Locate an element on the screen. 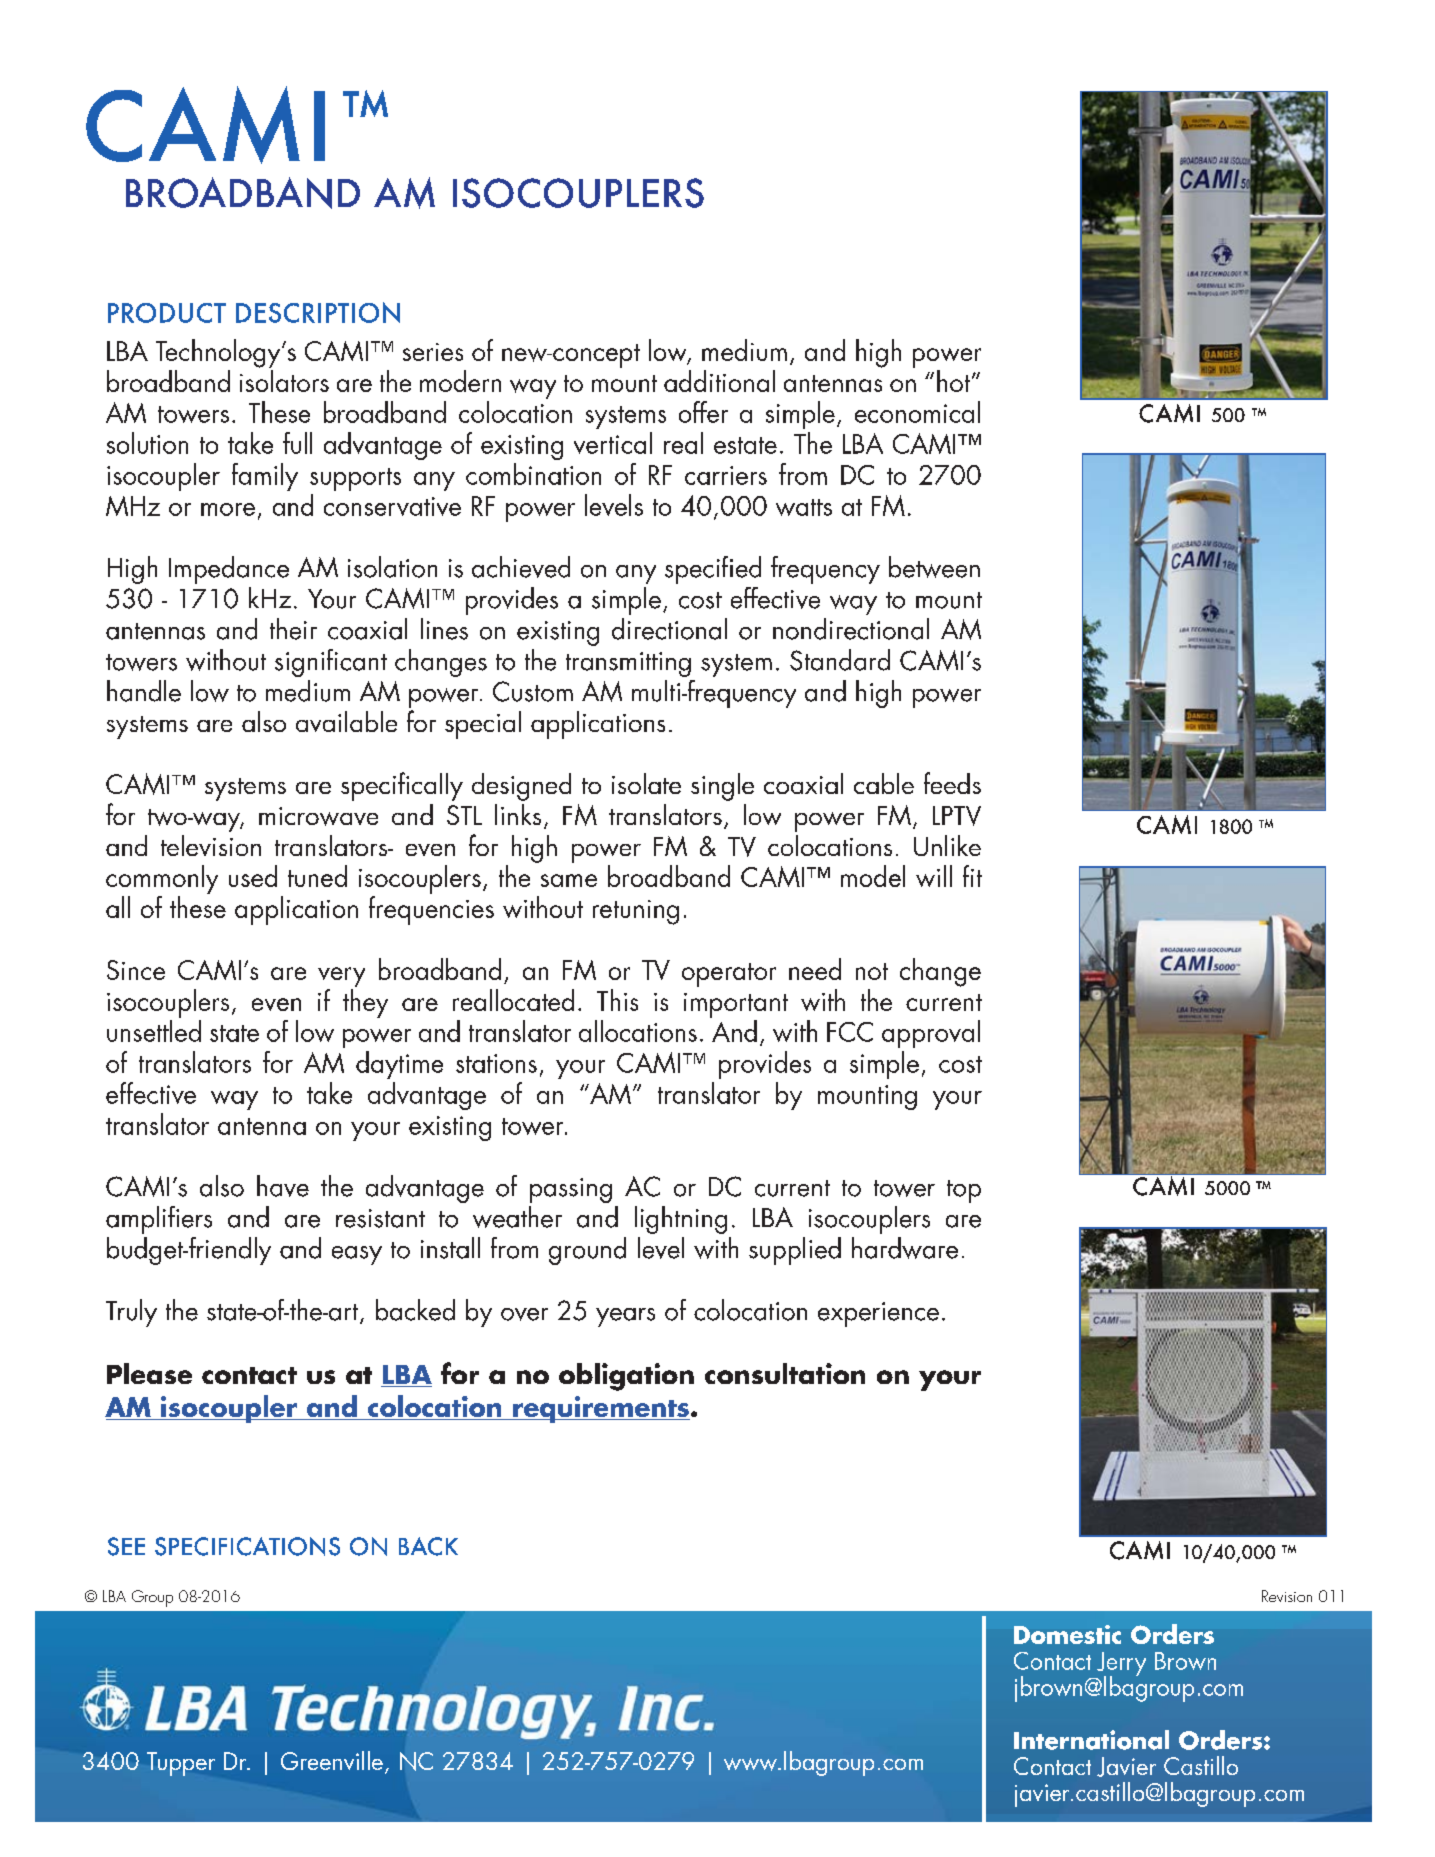  approval is located at coordinates (931, 1034).
